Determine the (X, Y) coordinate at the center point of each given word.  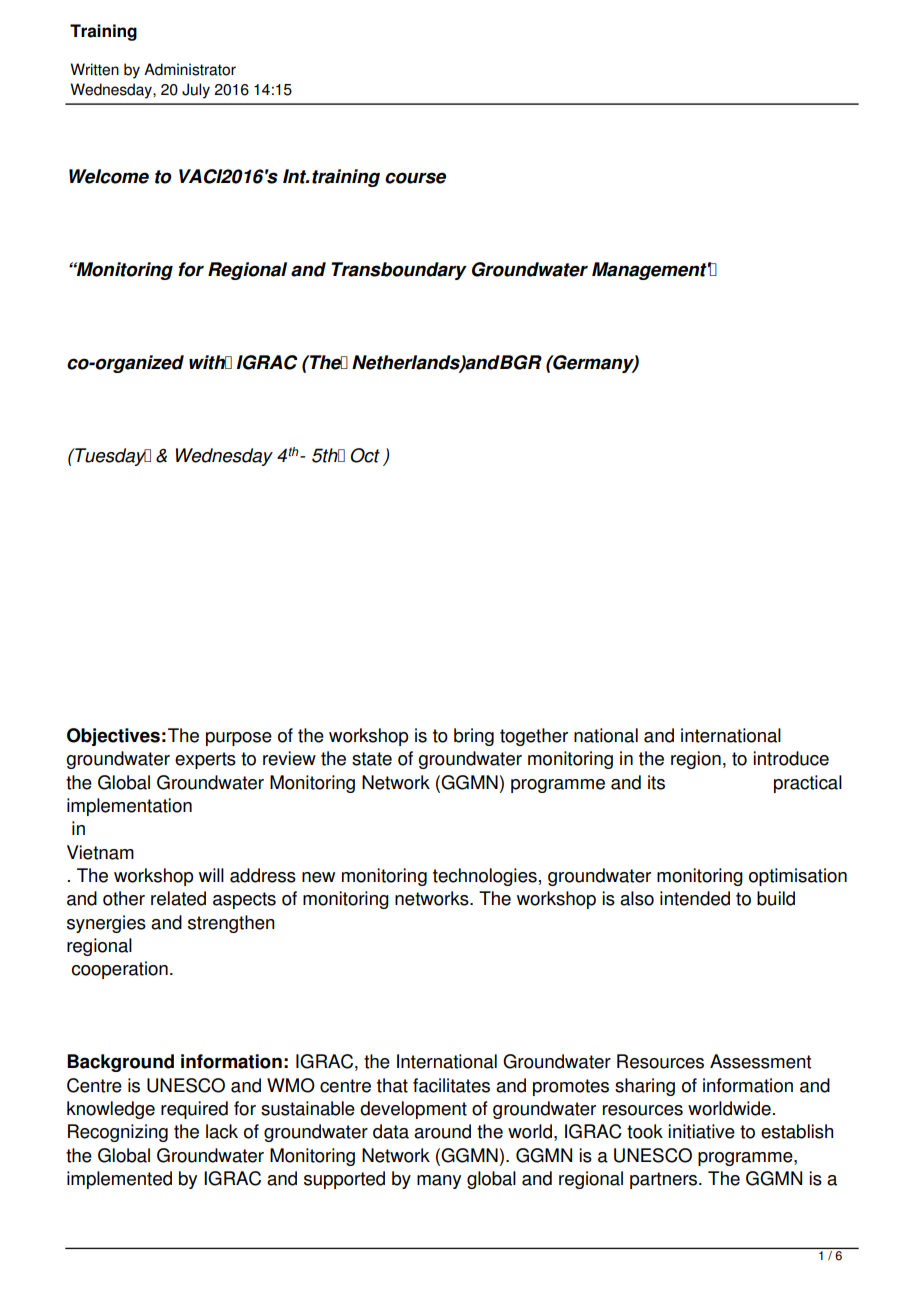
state (372, 759)
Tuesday (110, 457)
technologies (485, 877)
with (208, 362)
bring (474, 737)
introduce (791, 758)
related (178, 898)
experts (205, 760)
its (656, 782)
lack (222, 1131)
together (534, 737)
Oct (365, 455)
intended (695, 898)
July (196, 91)
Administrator (190, 69)
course (415, 178)
